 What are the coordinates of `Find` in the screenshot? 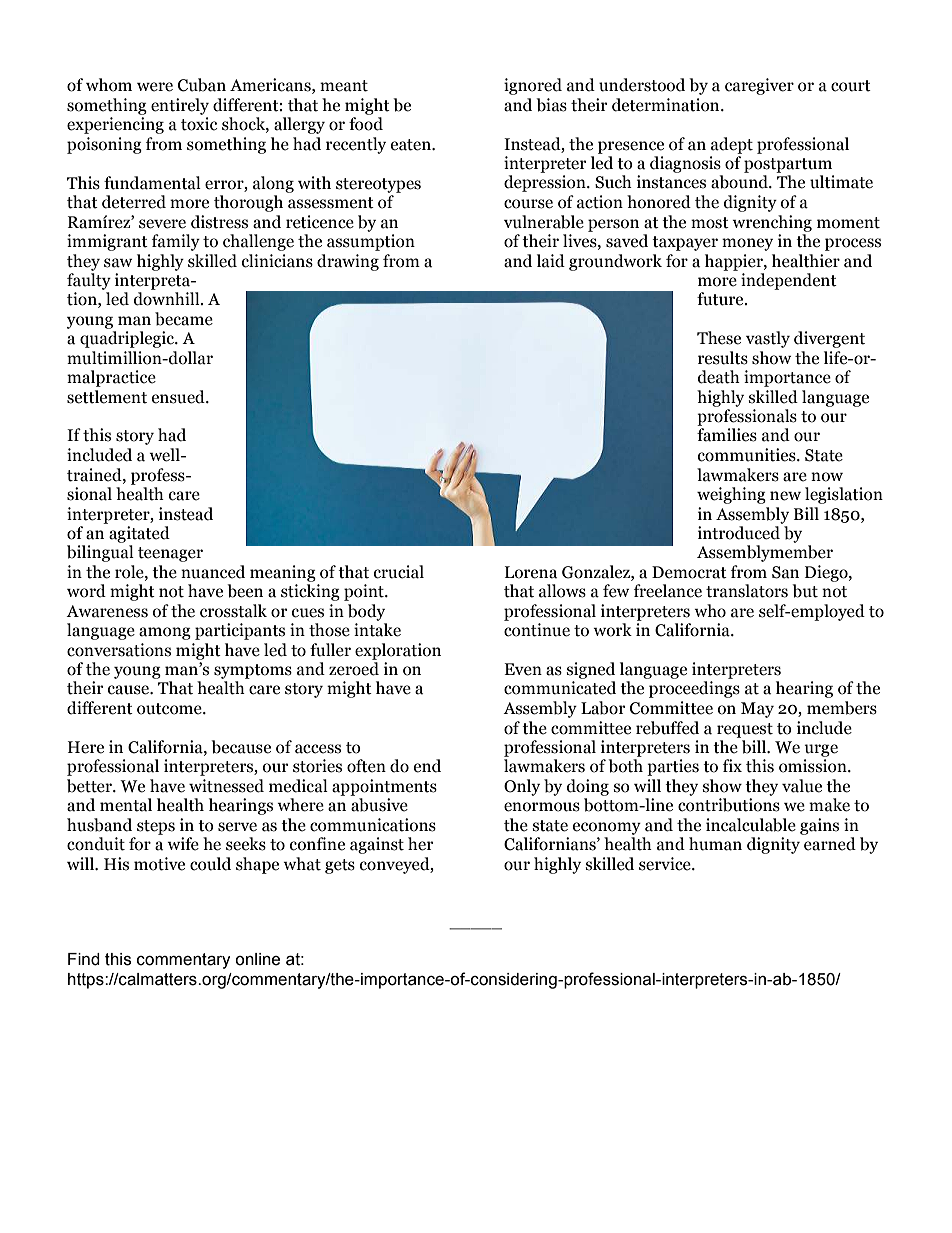 It's located at (84, 959).
